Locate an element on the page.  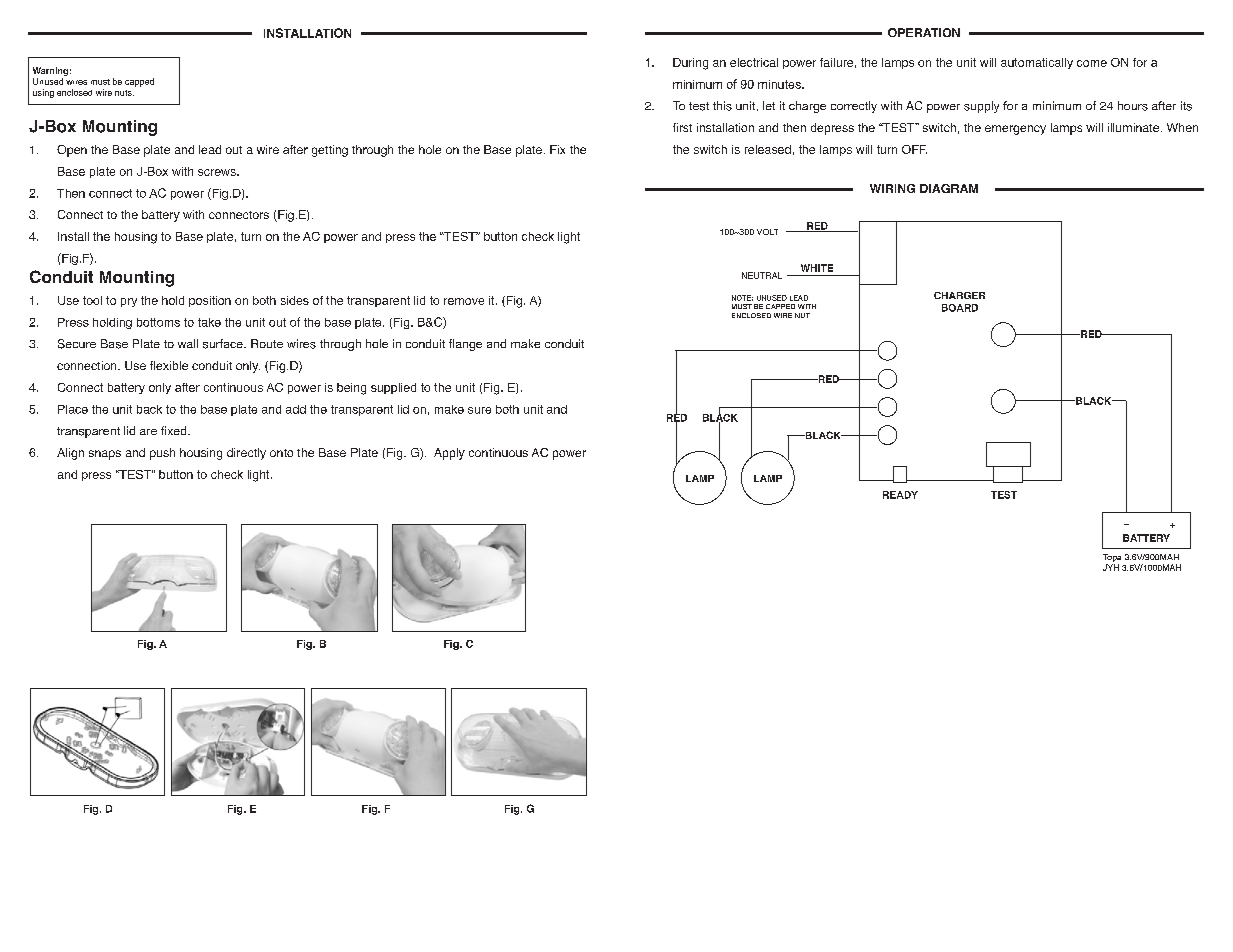
Open is located at coordinates (72, 151).
